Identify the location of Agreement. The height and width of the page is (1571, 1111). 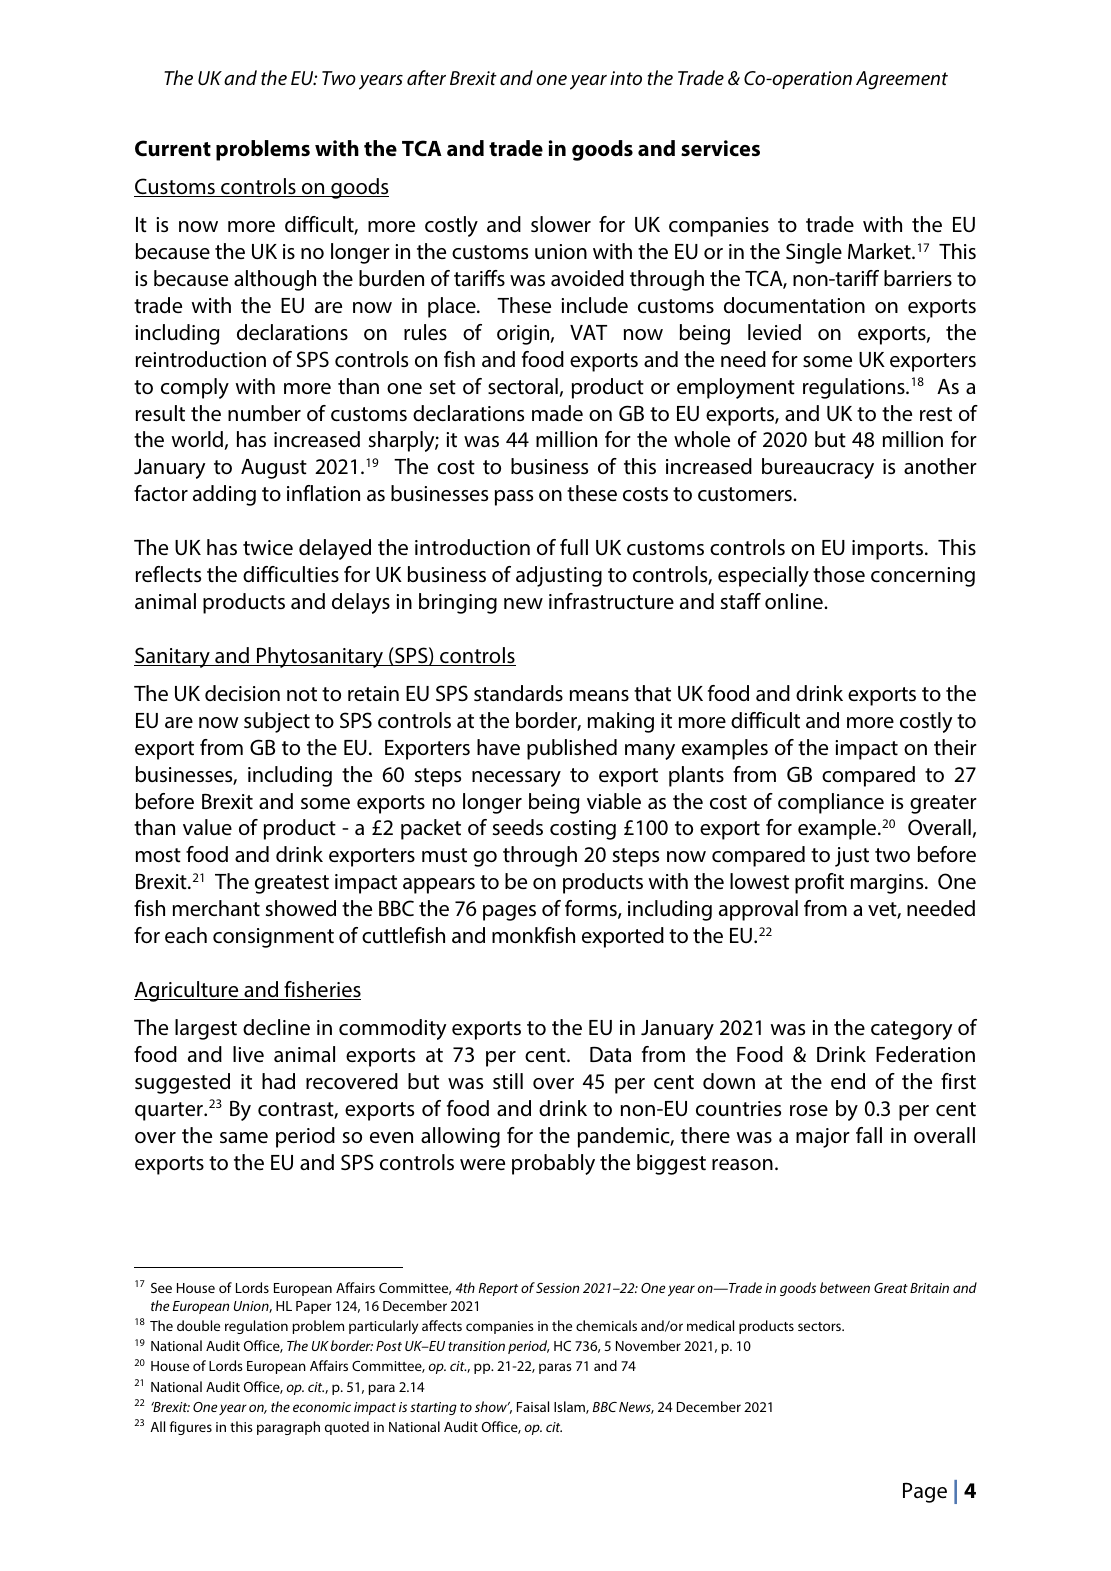
(902, 80).
